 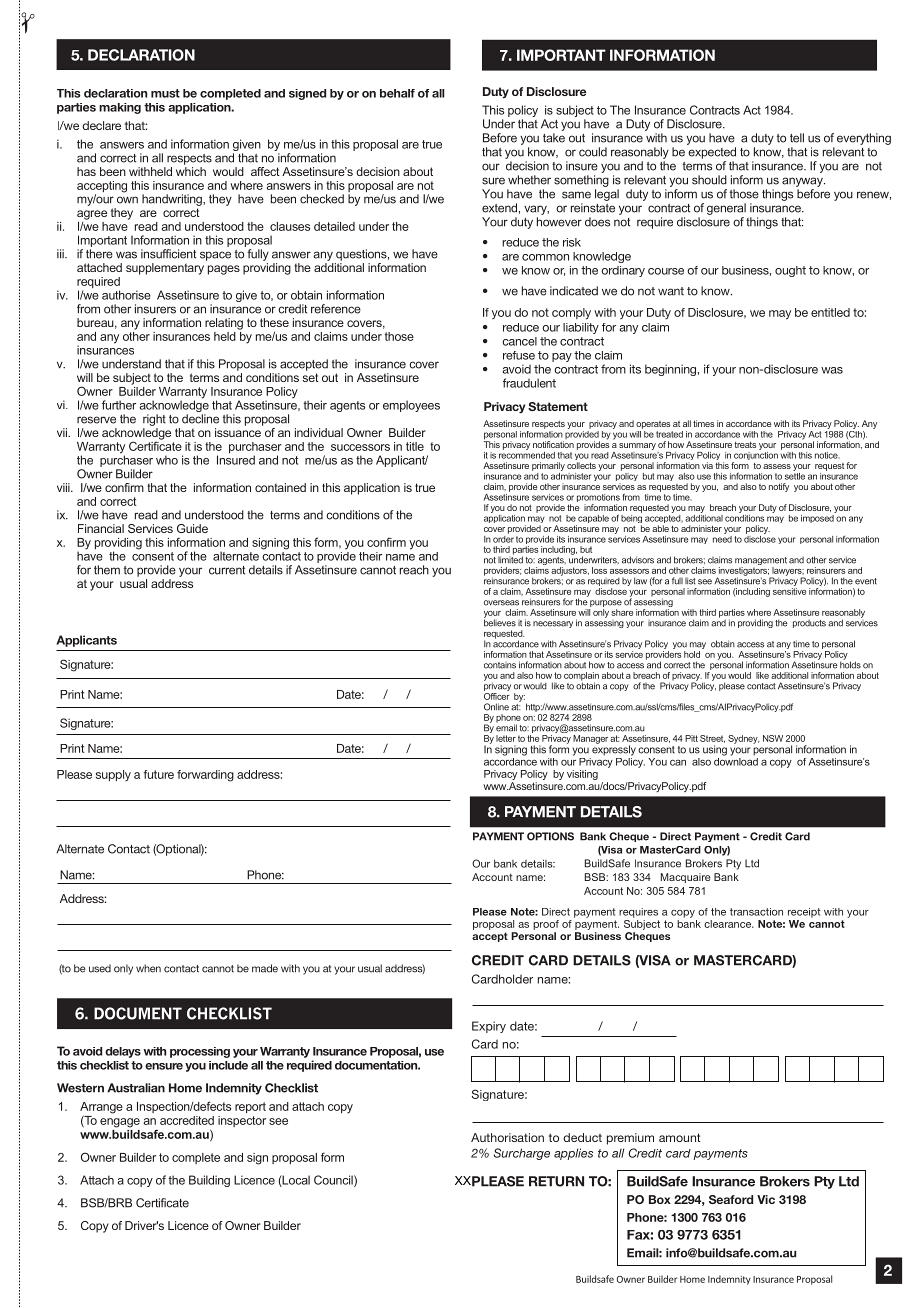 I want to click on Authorisation, so click(x=507, y=1137).
